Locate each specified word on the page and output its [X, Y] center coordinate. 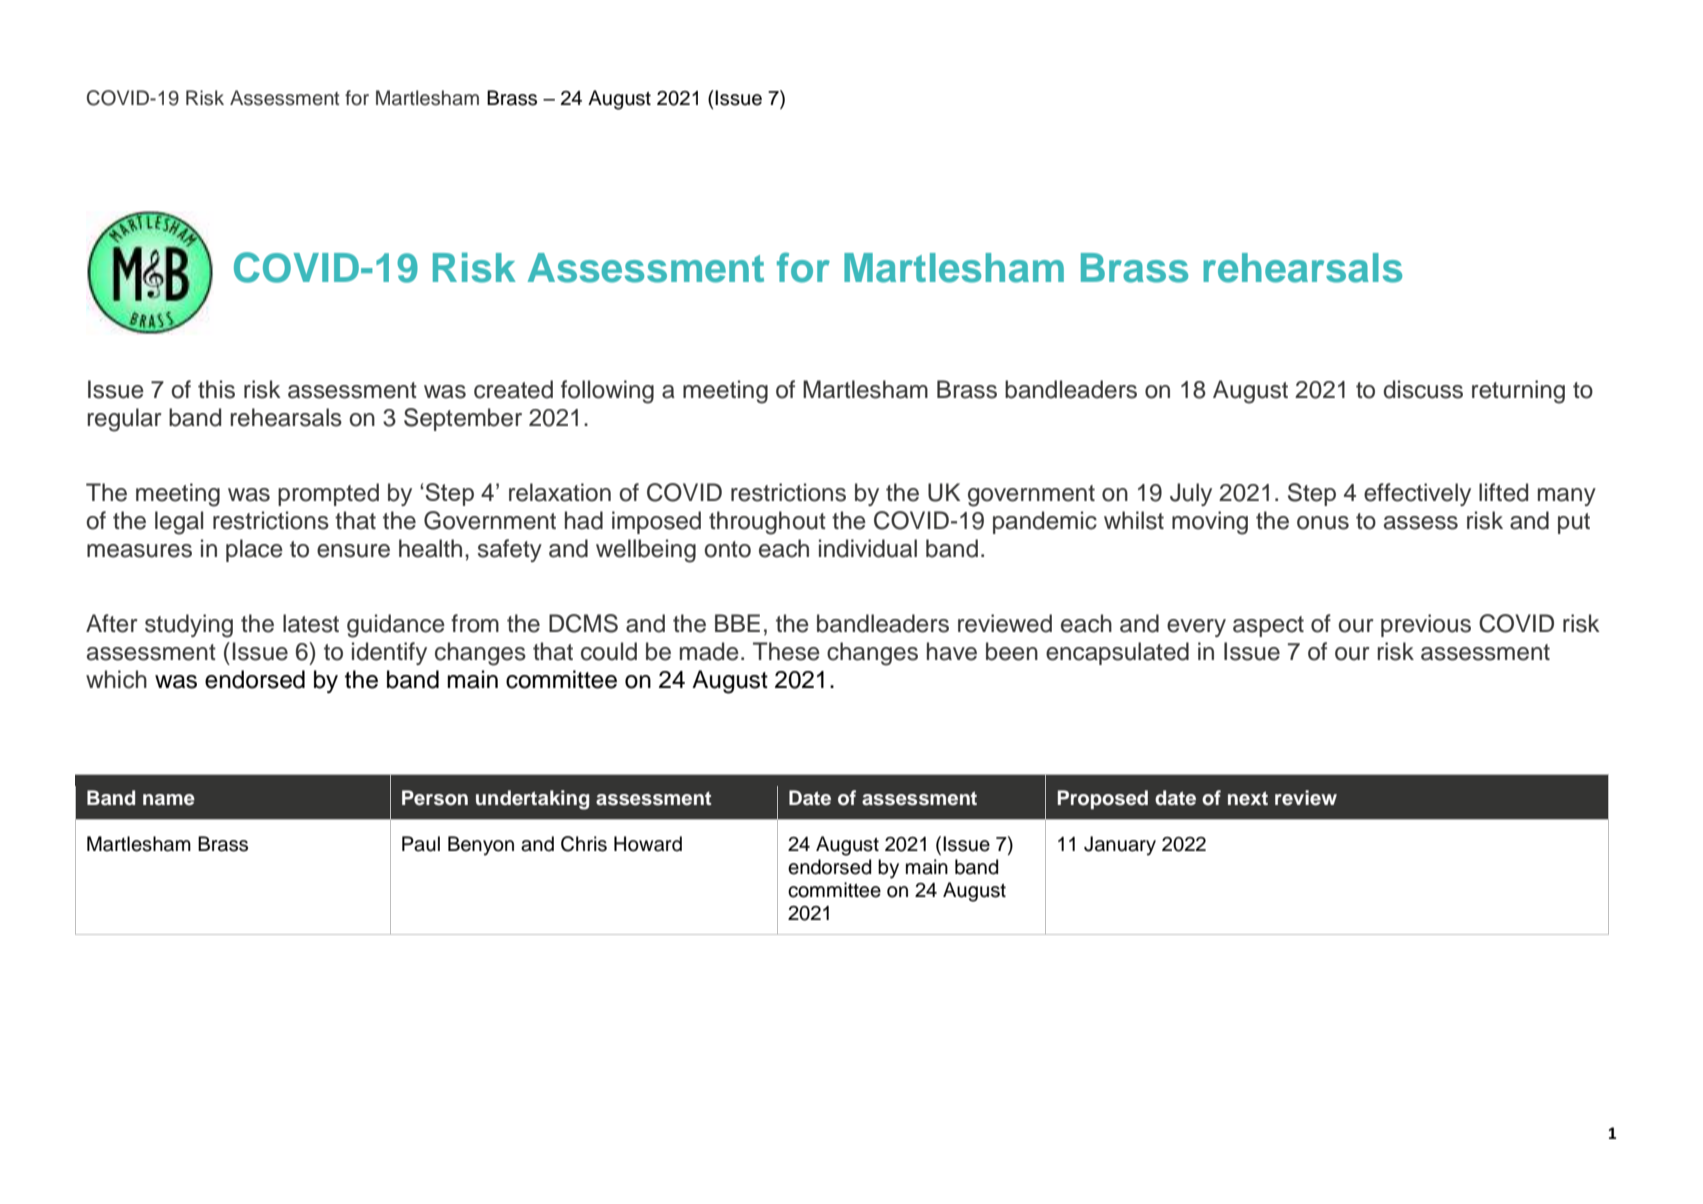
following [607, 392]
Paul [421, 844]
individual [868, 548]
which [116, 679]
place [254, 550]
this [216, 389]
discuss [1423, 389]
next [1248, 798]
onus [1323, 523]
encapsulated [1117, 653]
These [786, 651]
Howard [648, 844]
